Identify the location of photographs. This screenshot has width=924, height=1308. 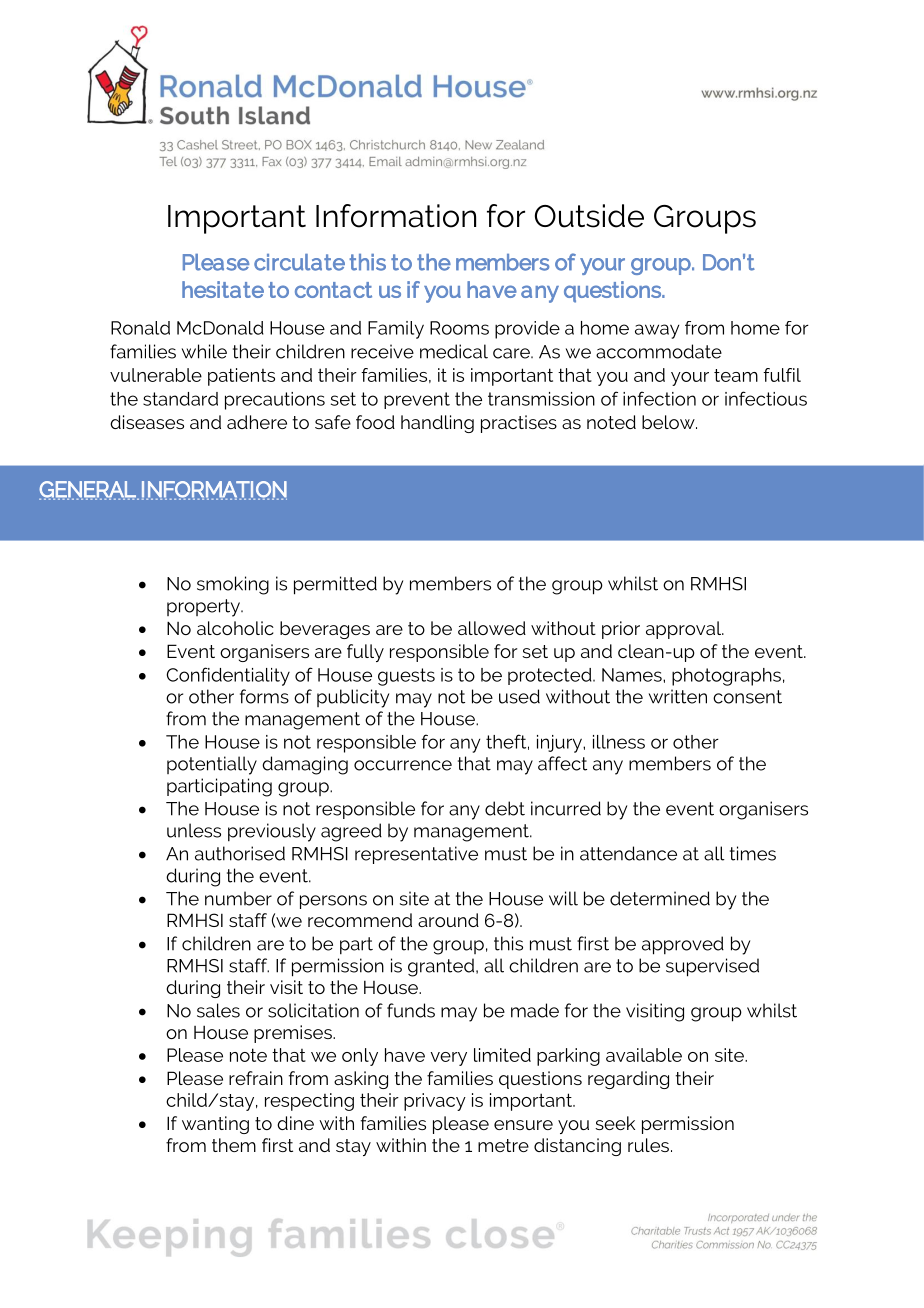
(726, 677).
